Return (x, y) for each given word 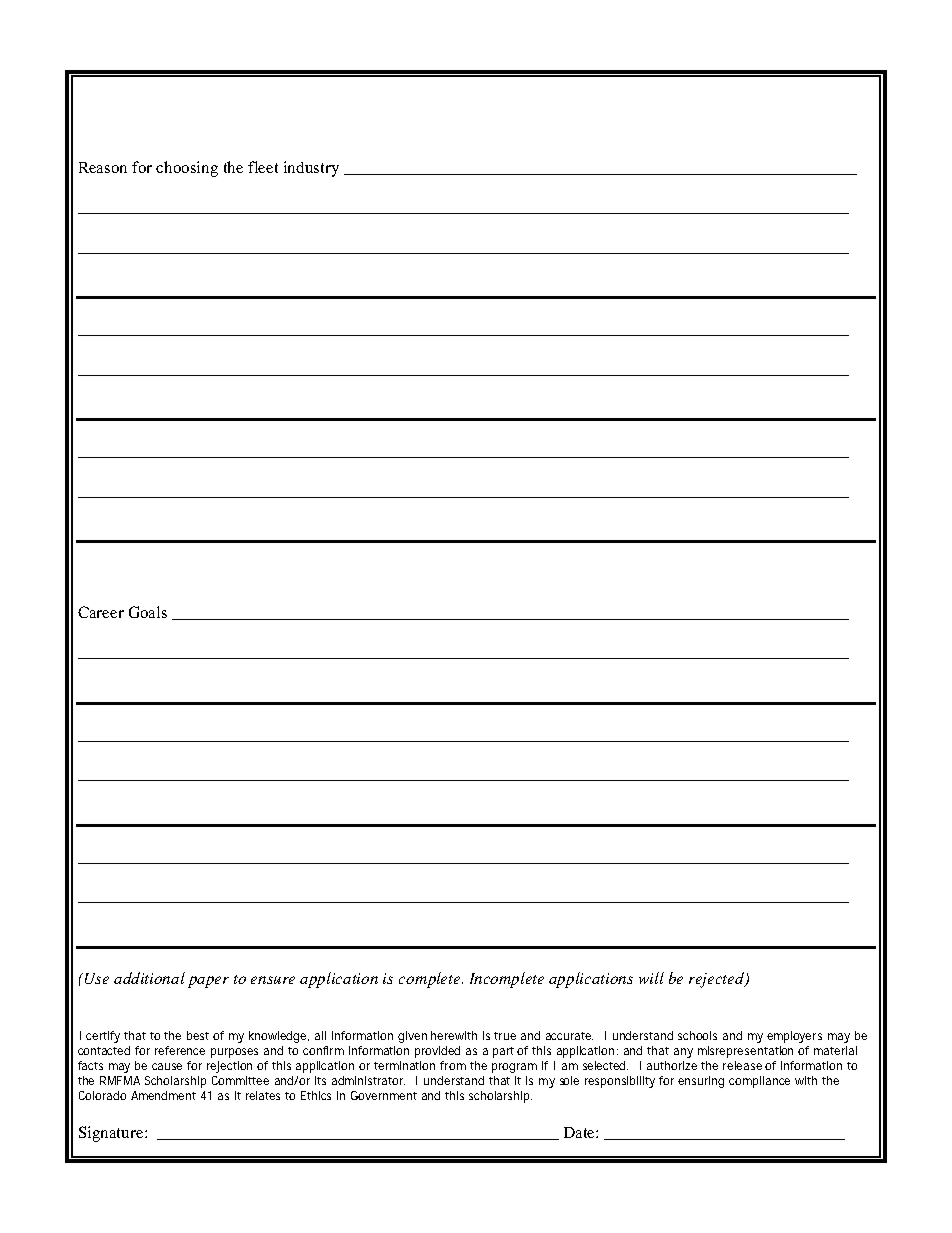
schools (697, 1035)
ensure (273, 980)
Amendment (163, 1095)
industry (311, 169)
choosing (187, 169)
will (651, 978)
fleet (263, 167)
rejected (718, 980)
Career (101, 612)
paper (208, 982)
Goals (148, 612)
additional (149, 978)
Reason (103, 167)
